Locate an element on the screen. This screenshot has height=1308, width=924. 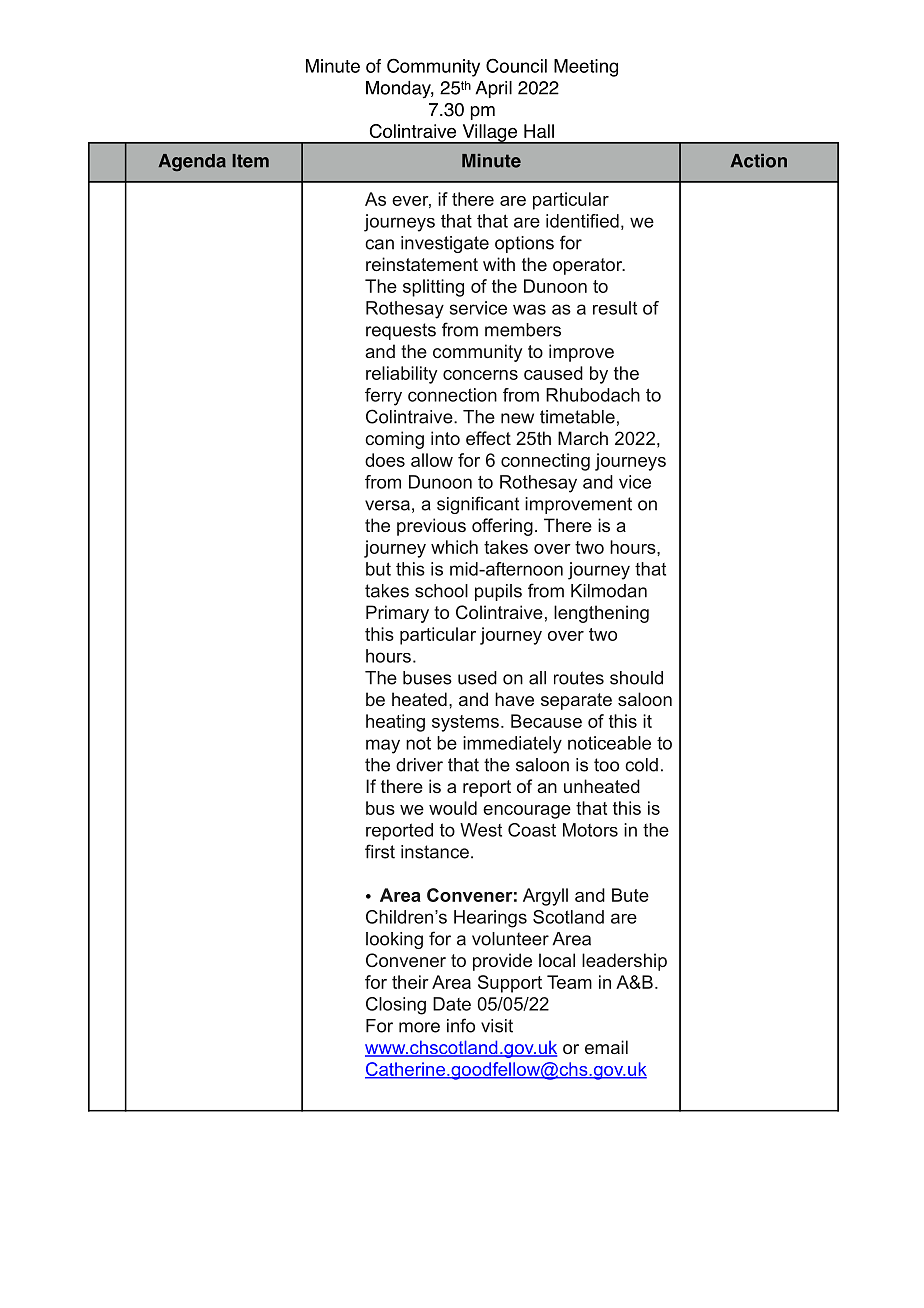
Item is located at coordinates (250, 161).
